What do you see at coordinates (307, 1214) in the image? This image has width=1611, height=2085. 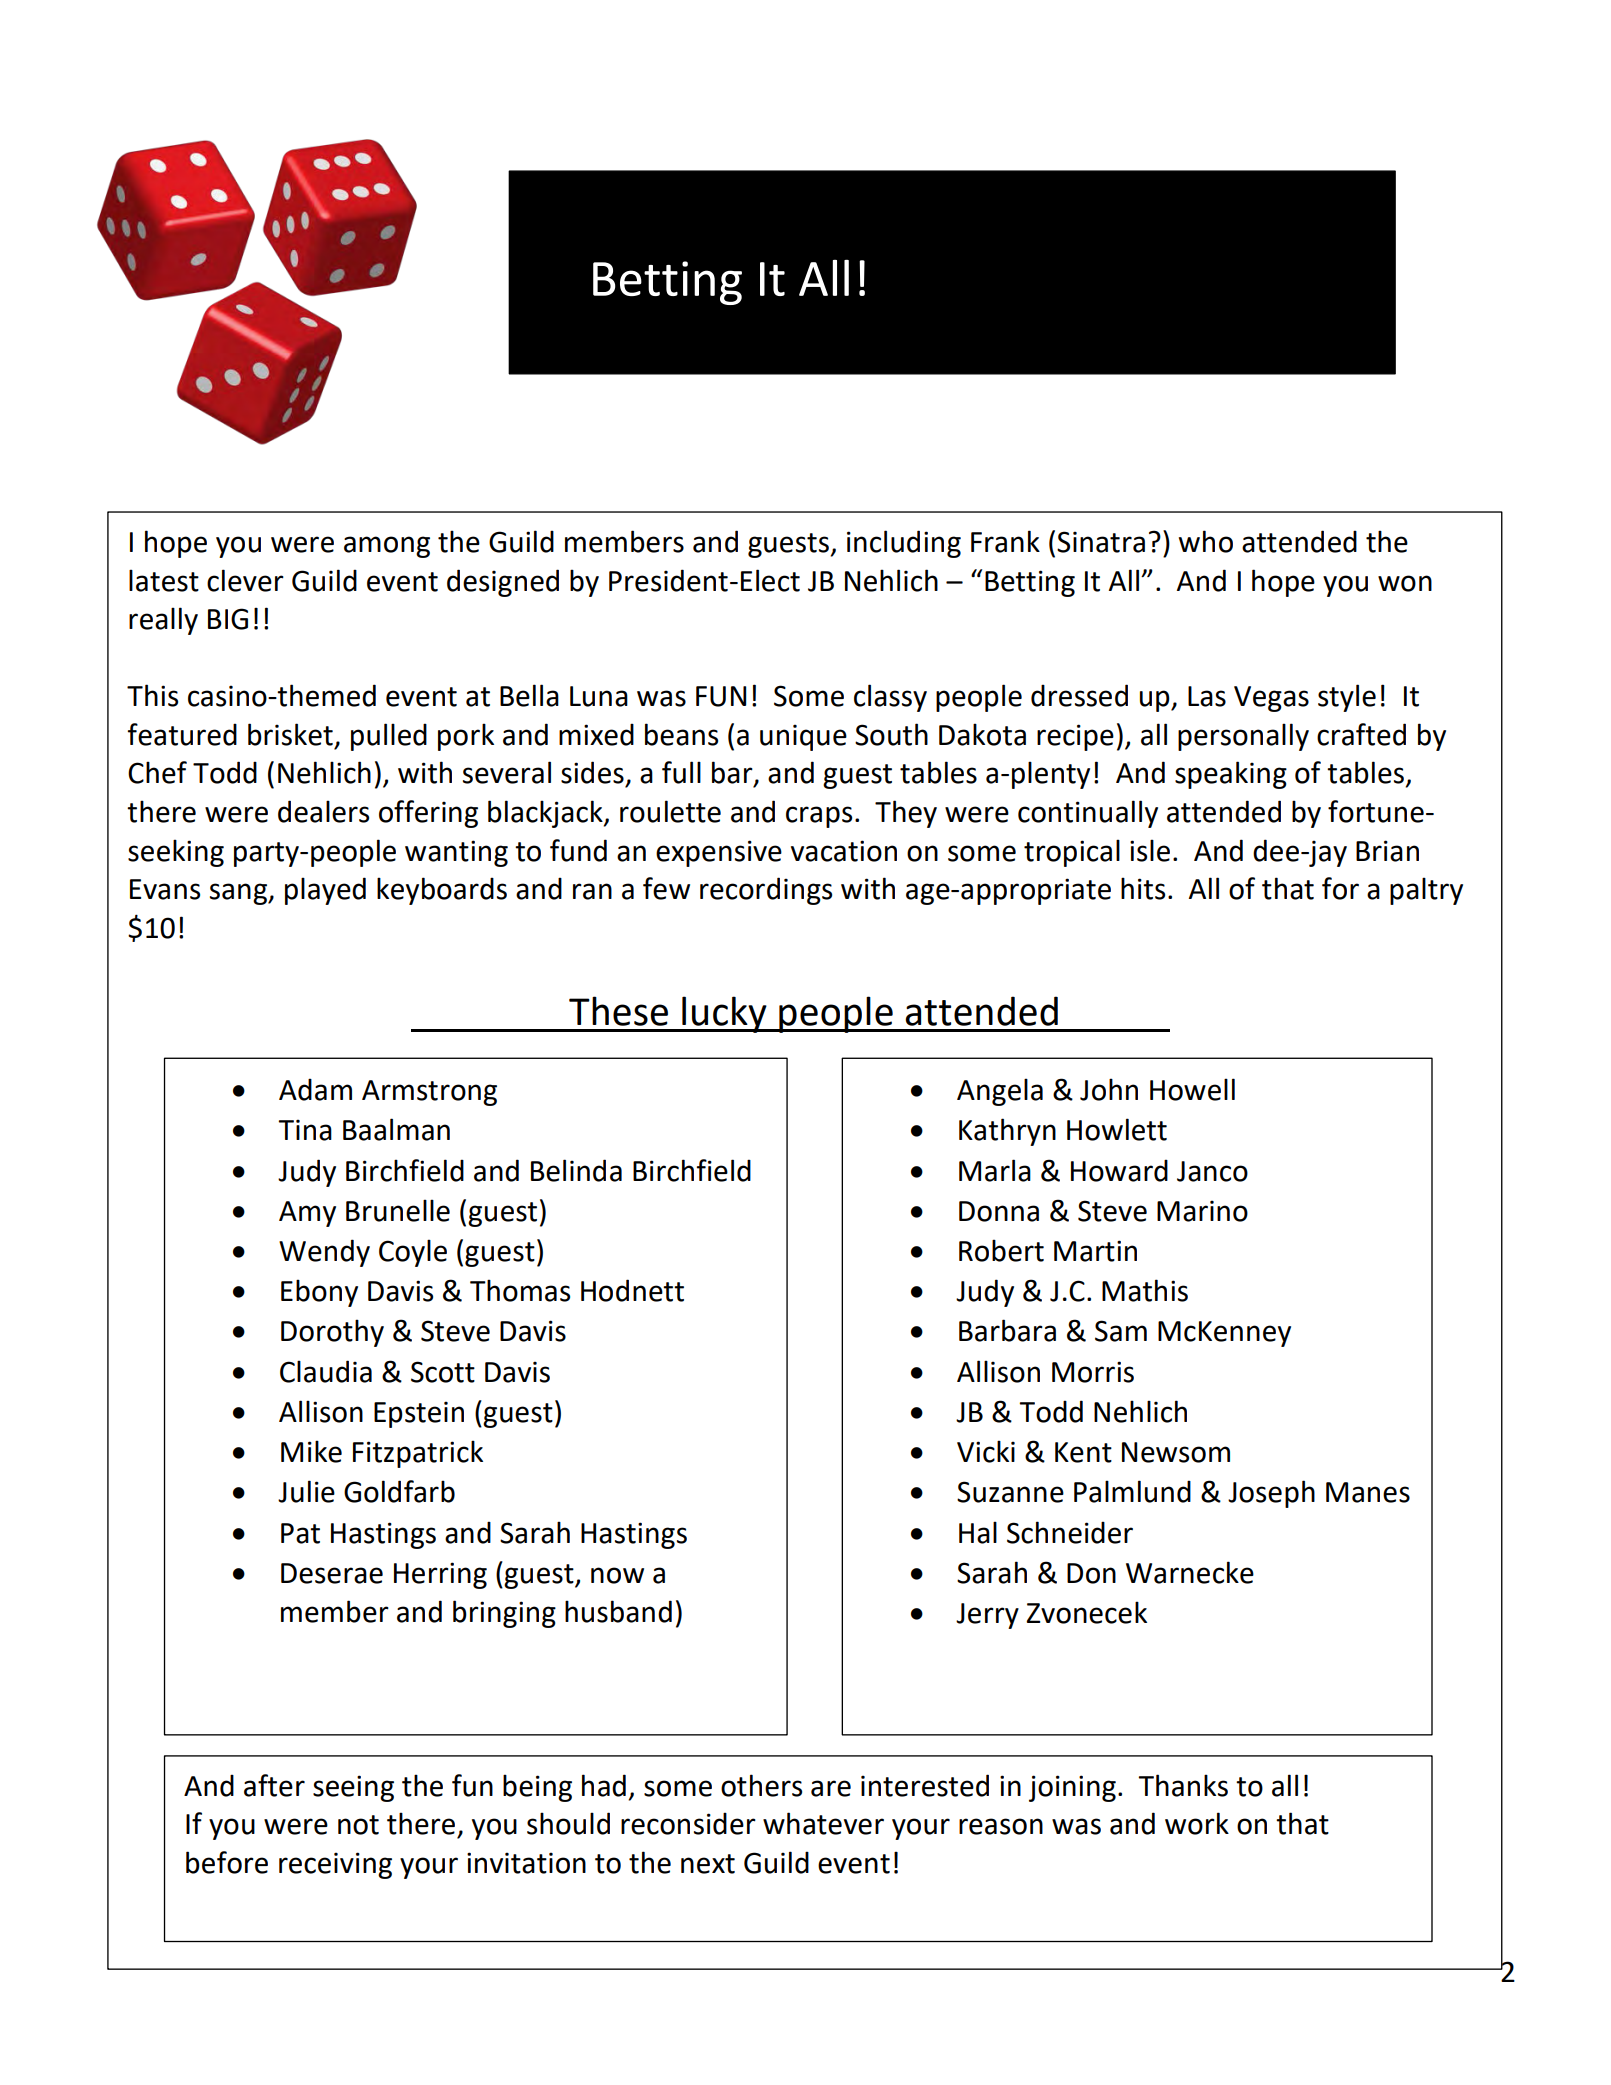 I see `Amy` at bounding box center [307, 1214].
